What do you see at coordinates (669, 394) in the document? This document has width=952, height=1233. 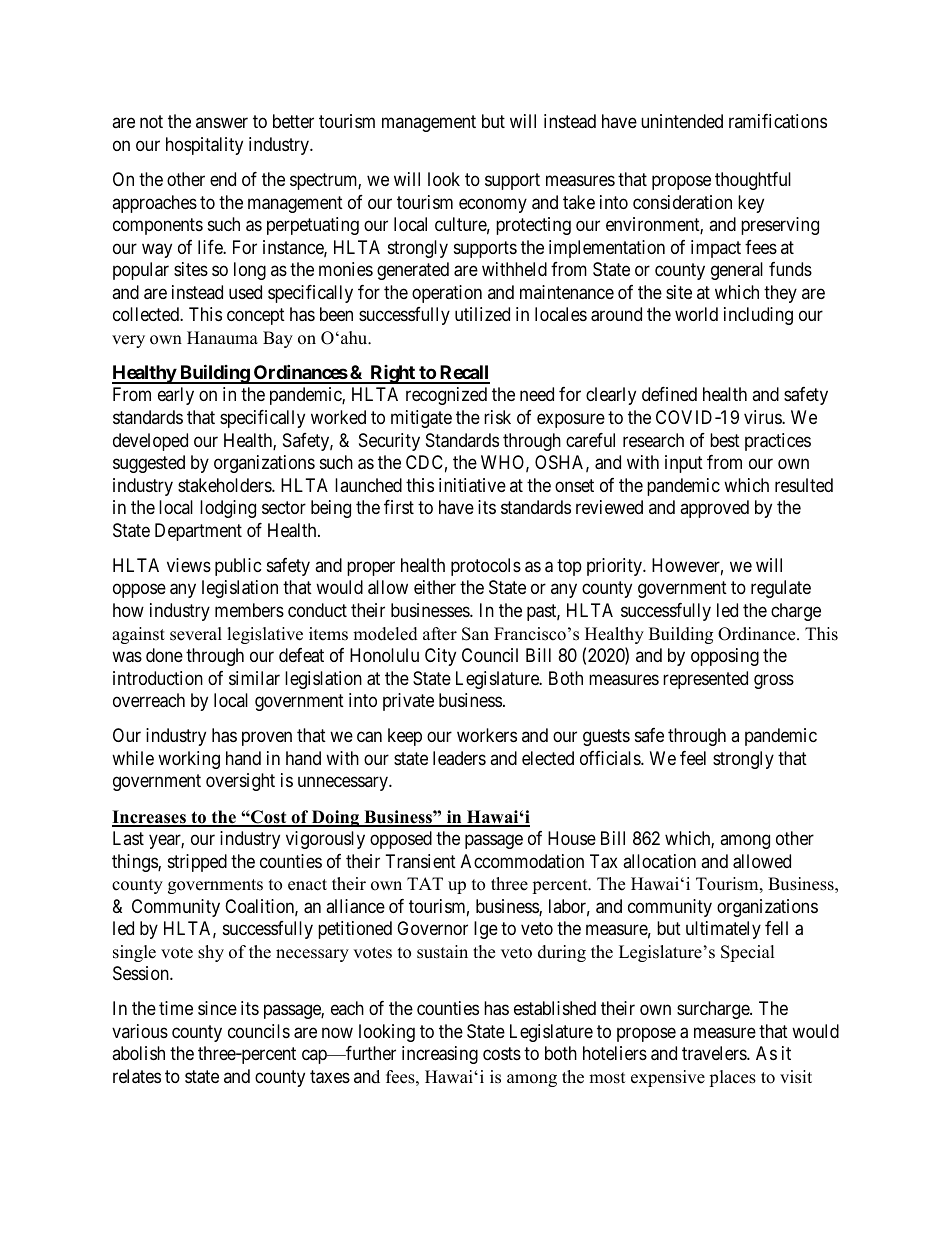 I see `defined` at bounding box center [669, 394].
